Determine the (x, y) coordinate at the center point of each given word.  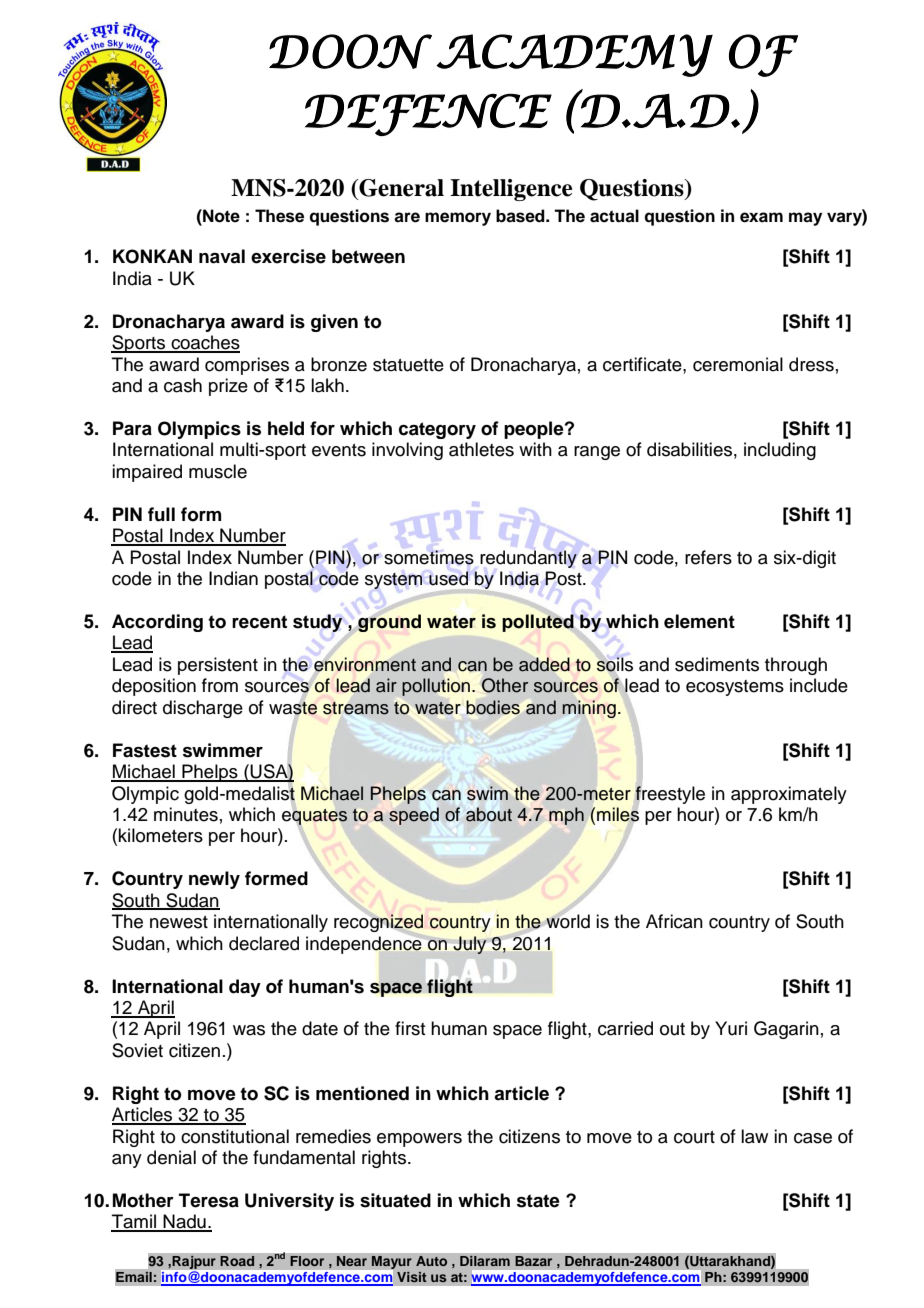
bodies (493, 707)
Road (237, 1261)
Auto (431, 1261)
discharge (203, 709)
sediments (717, 664)
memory (458, 219)
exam (761, 217)
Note (220, 216)
